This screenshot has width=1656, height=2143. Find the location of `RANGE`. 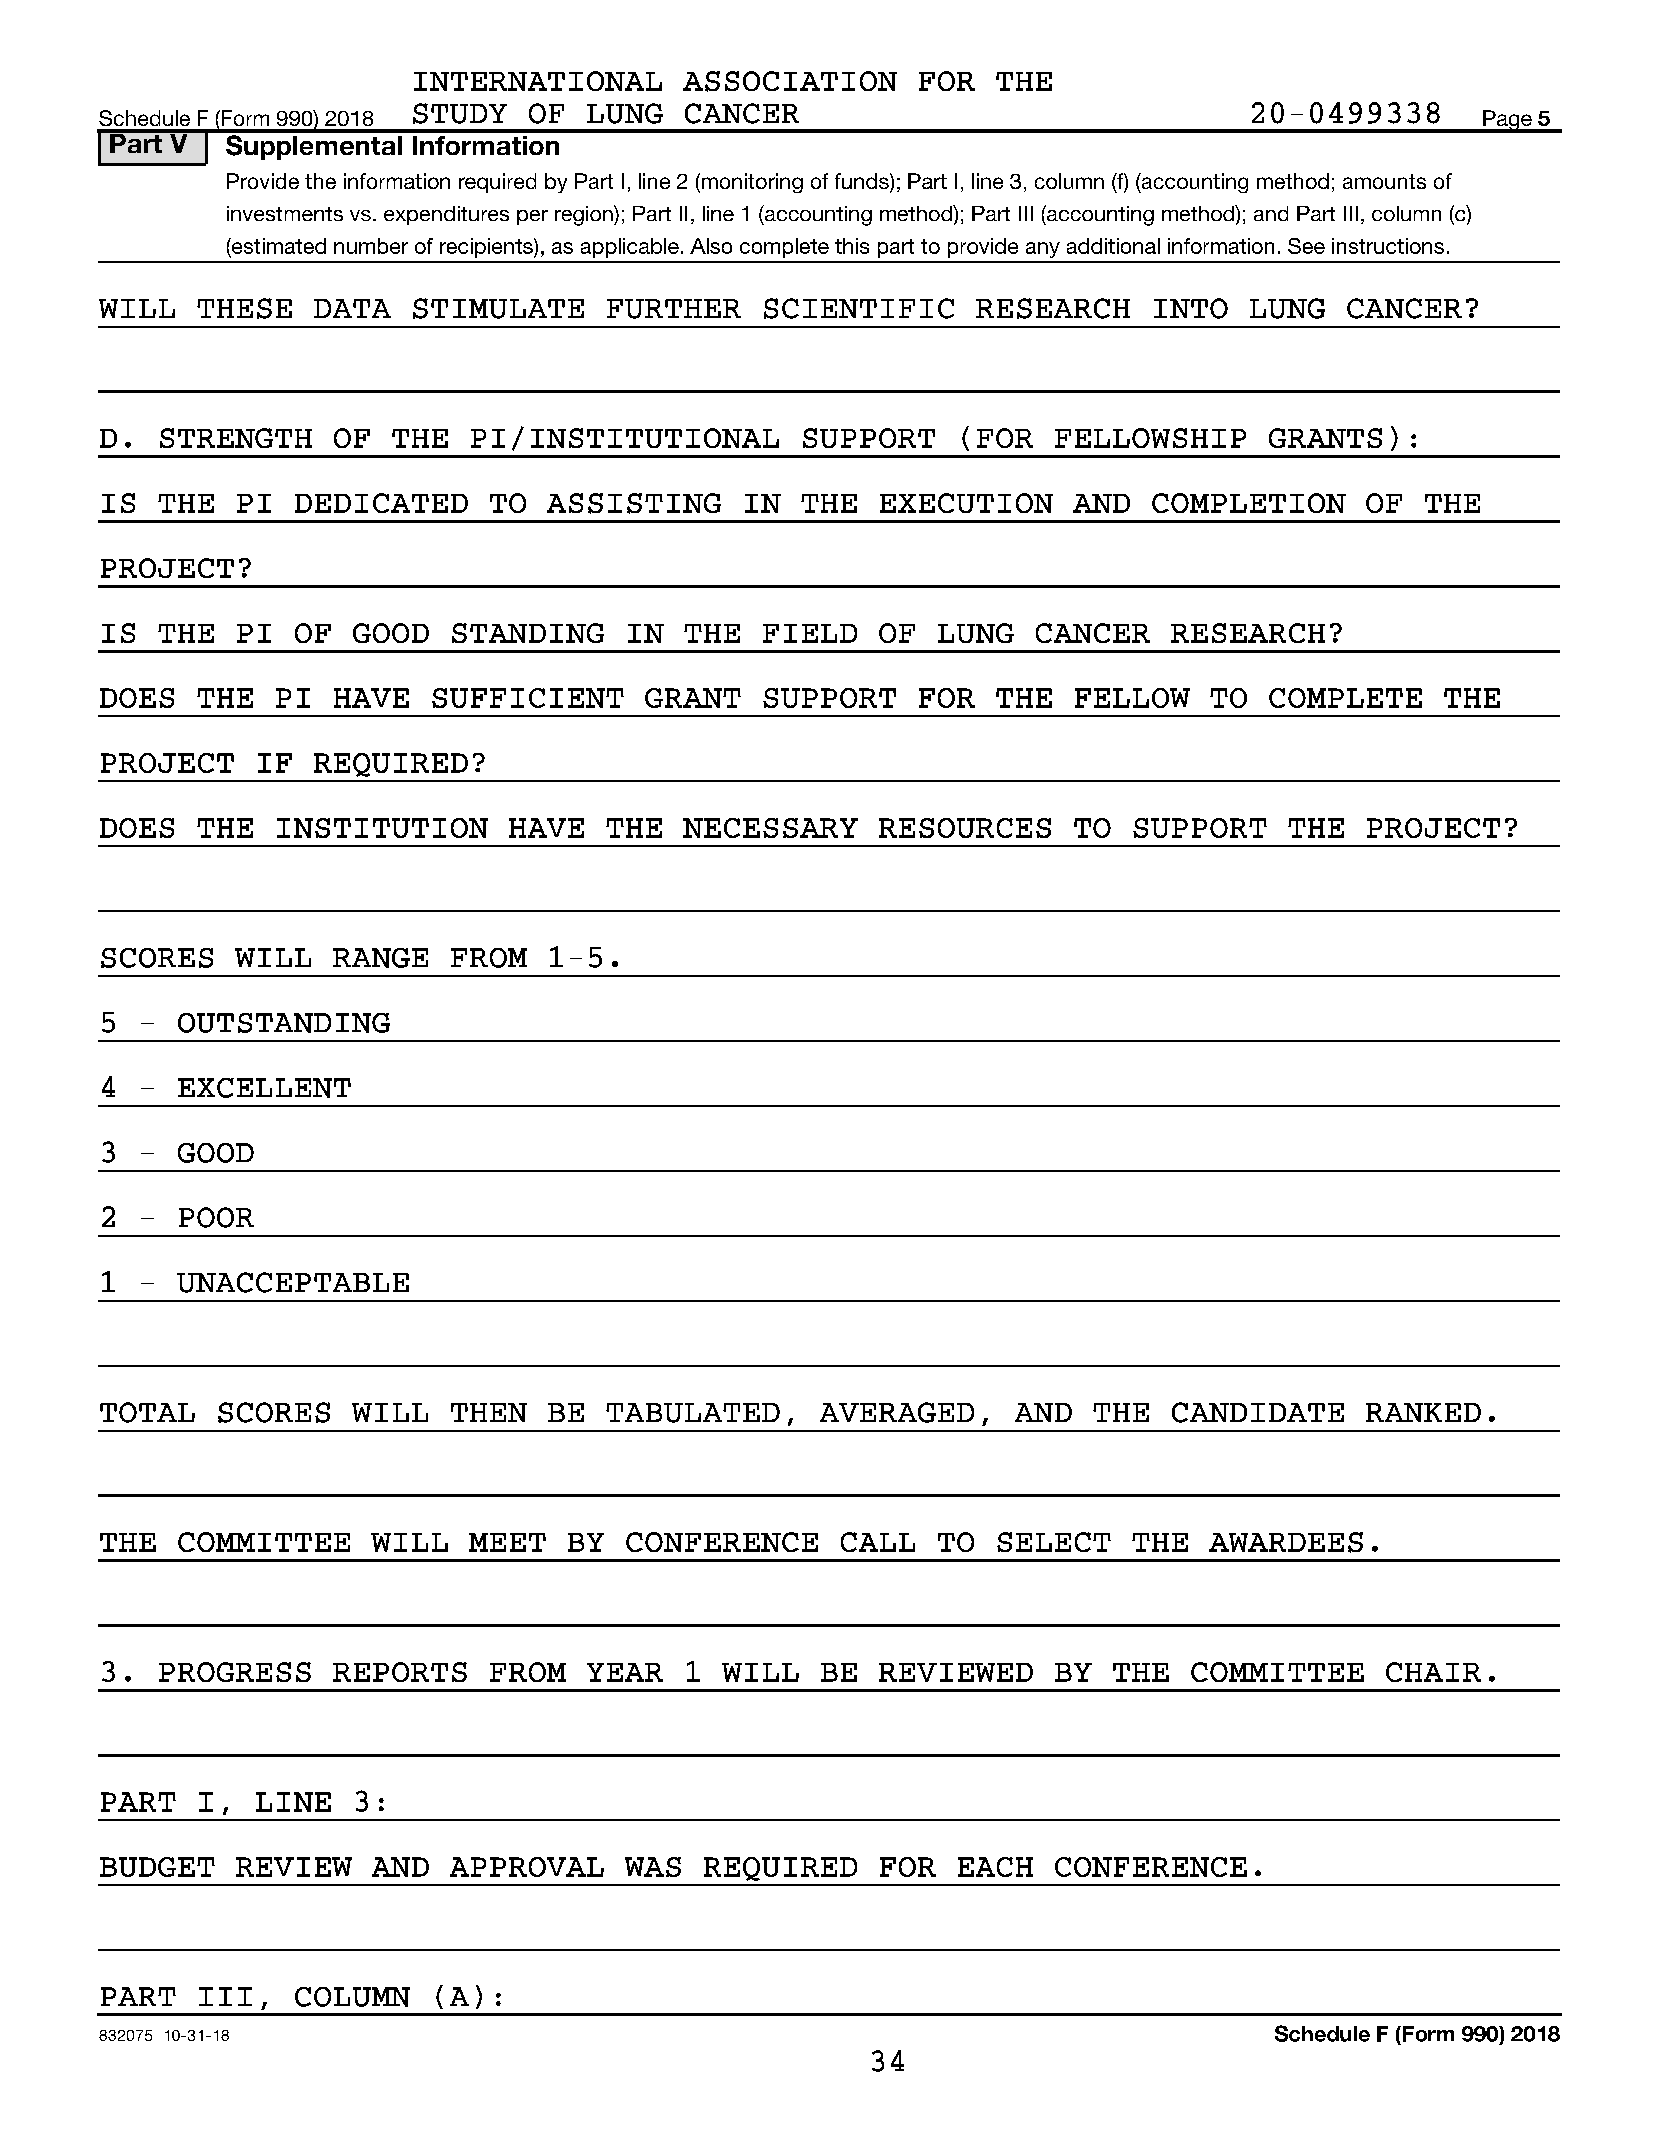

RANGE is located at coordinates (380, 958).
